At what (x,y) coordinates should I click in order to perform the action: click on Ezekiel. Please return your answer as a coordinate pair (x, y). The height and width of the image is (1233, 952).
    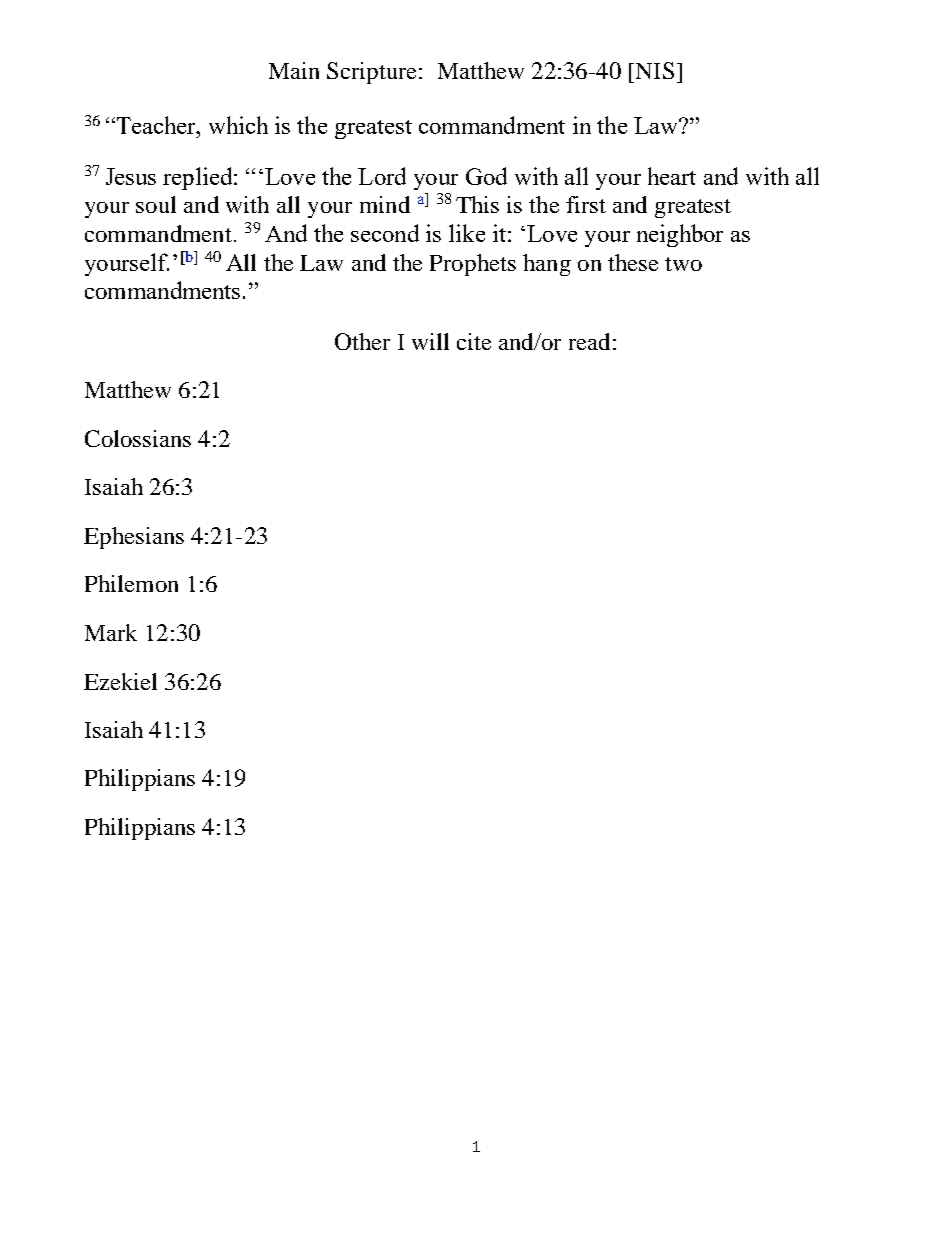
    Looking at the image, I should click on (120, 681).
